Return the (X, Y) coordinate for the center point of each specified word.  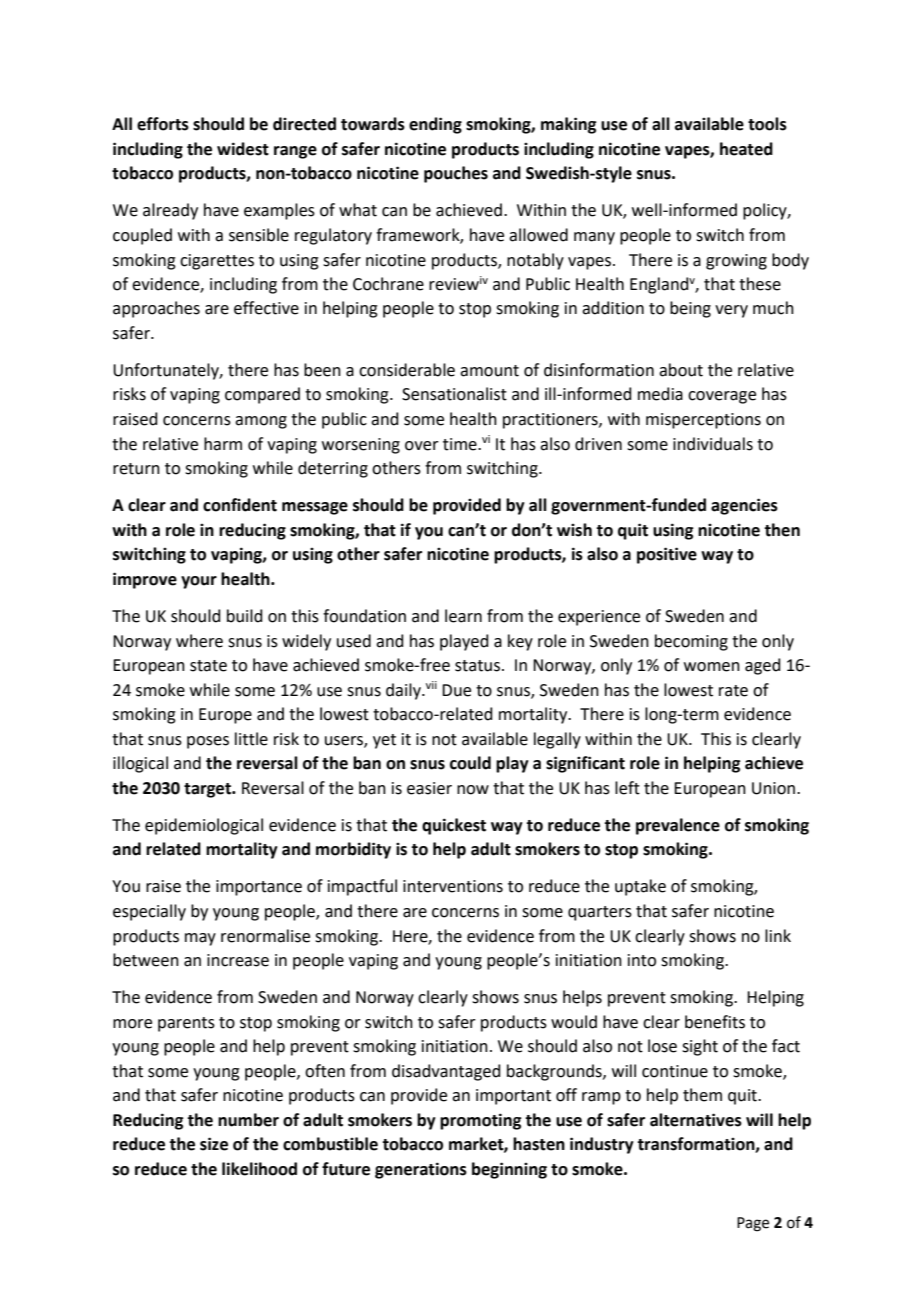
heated (746, 149)
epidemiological (204, 826)
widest (243, 149)
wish (574, 530)
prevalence (678, 826)
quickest (454, 826)
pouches (456, 174)
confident (240, 505)
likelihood (259, 1169)
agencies (744, 506)
